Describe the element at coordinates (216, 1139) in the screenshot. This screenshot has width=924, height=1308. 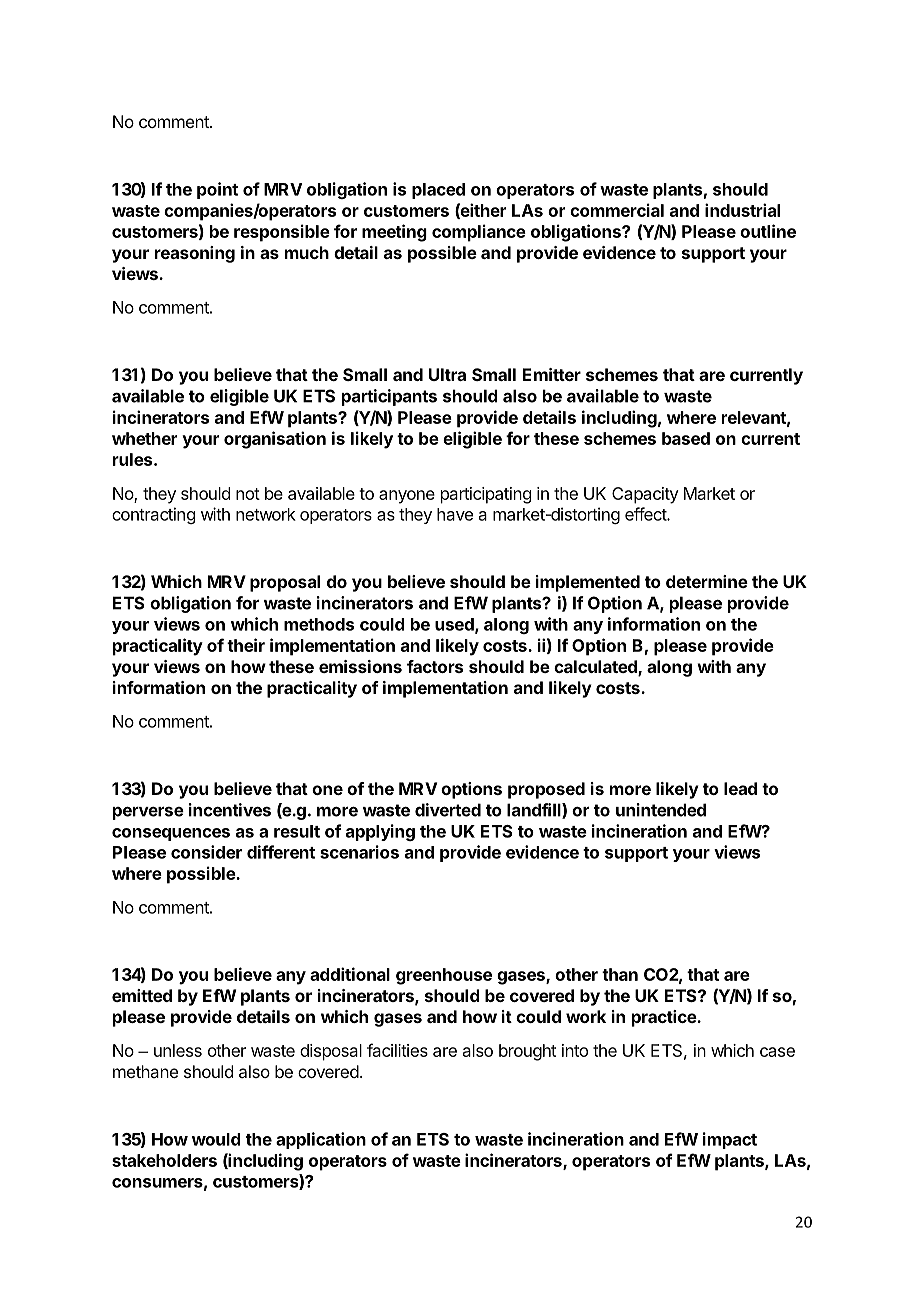
I see `would` at that location.
